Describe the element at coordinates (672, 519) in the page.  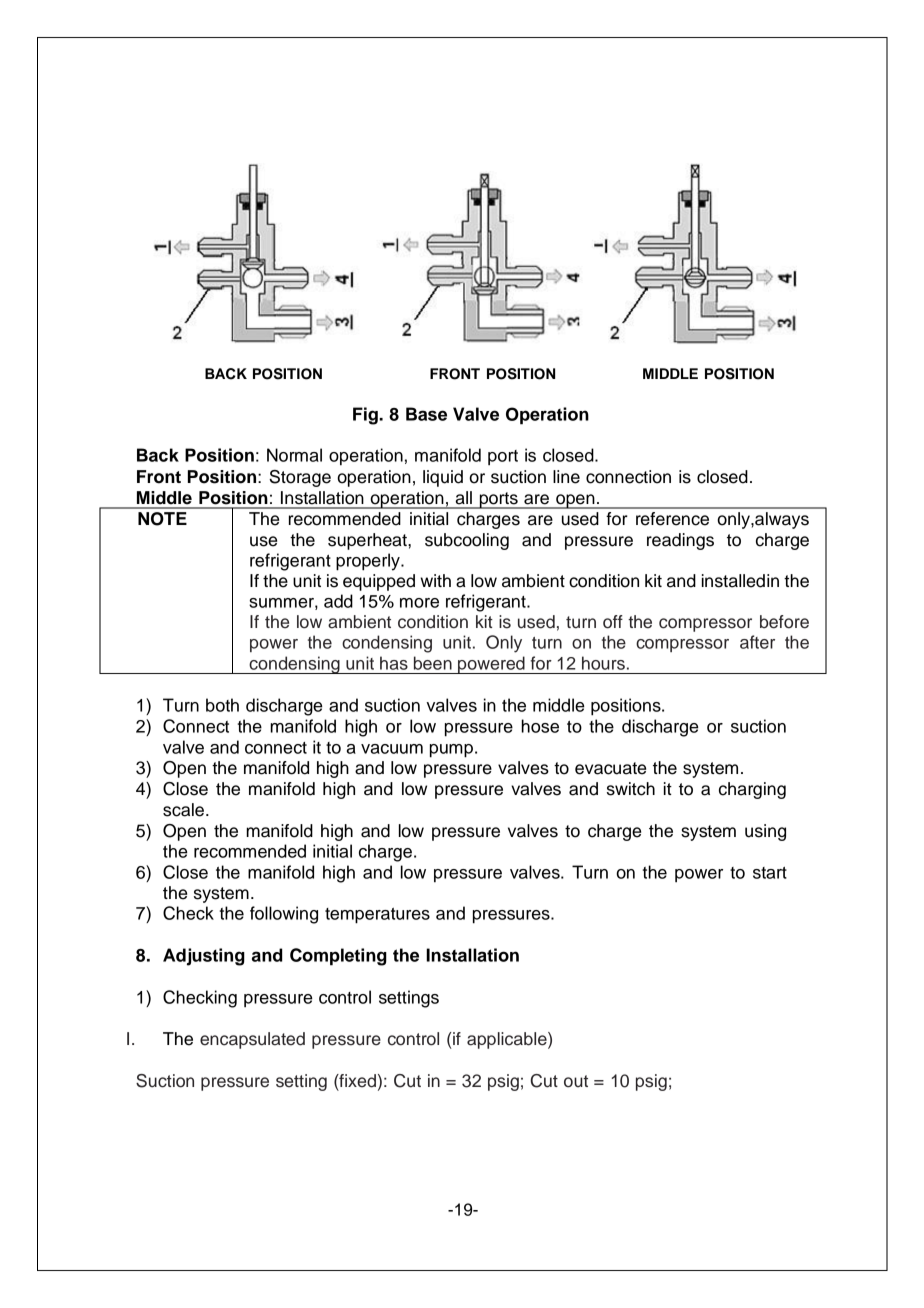
I see `reference` at that location.
